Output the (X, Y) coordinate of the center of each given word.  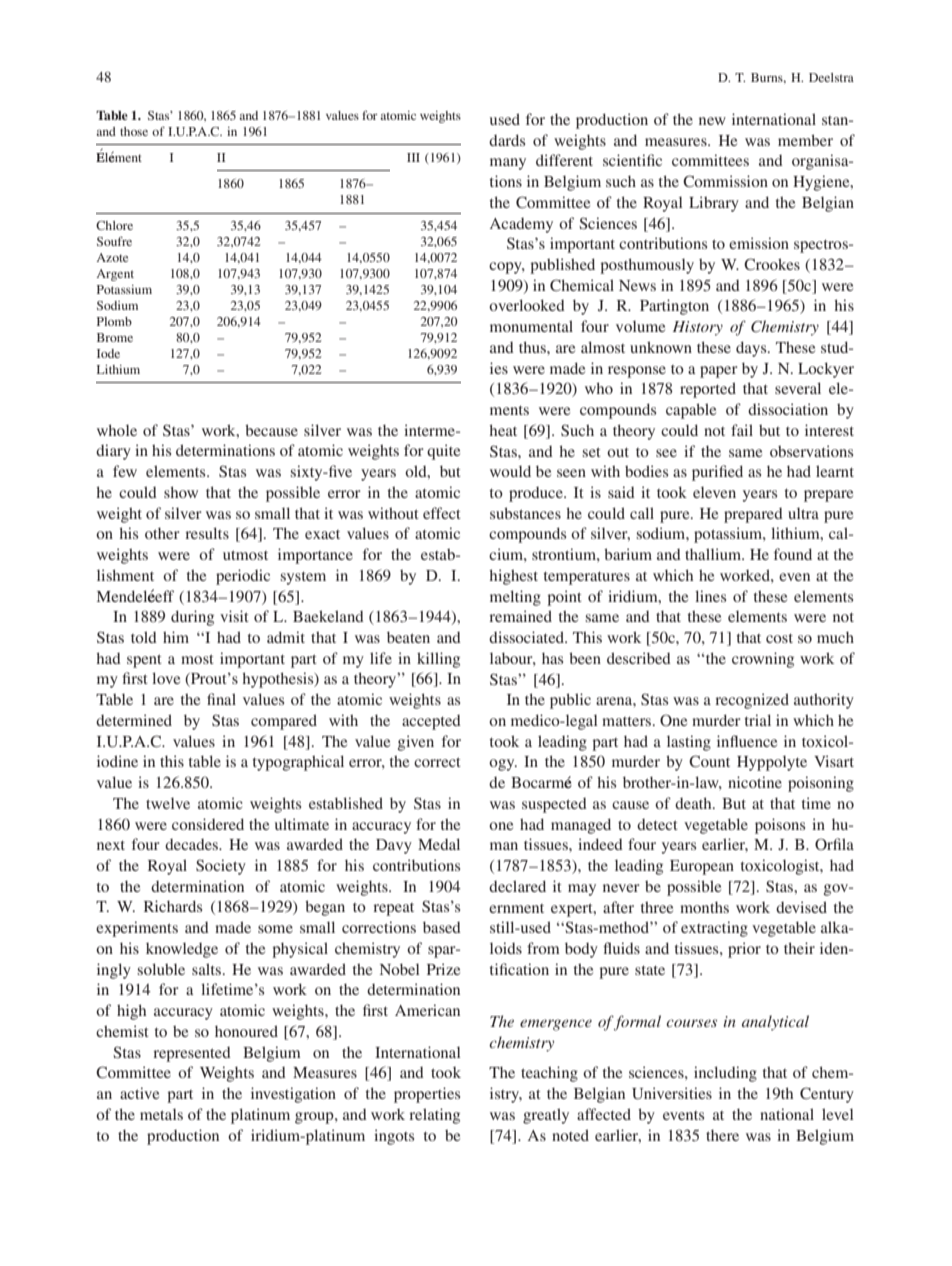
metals (161, 1114)
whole (117, 430)
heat (503, 430)
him (176, 637)
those (134, 131)
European (702, 867)
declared (517, 886)
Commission (725, 181)
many (508, 164)
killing (438, 660)
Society (221, 867)
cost (779, 638)
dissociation (788, 409)
